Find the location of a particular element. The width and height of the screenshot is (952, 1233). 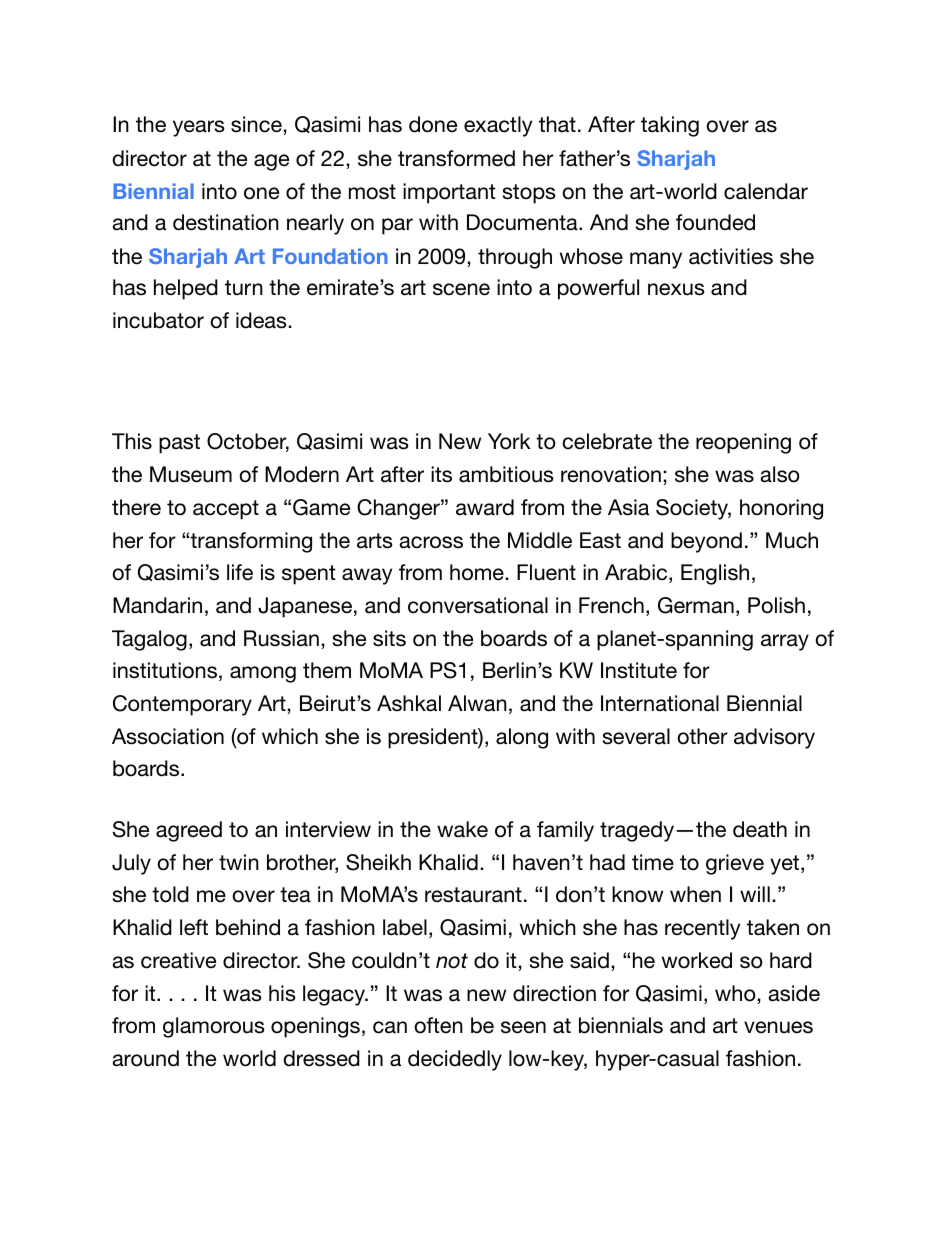

often is located at coordinates (438, 1025).
